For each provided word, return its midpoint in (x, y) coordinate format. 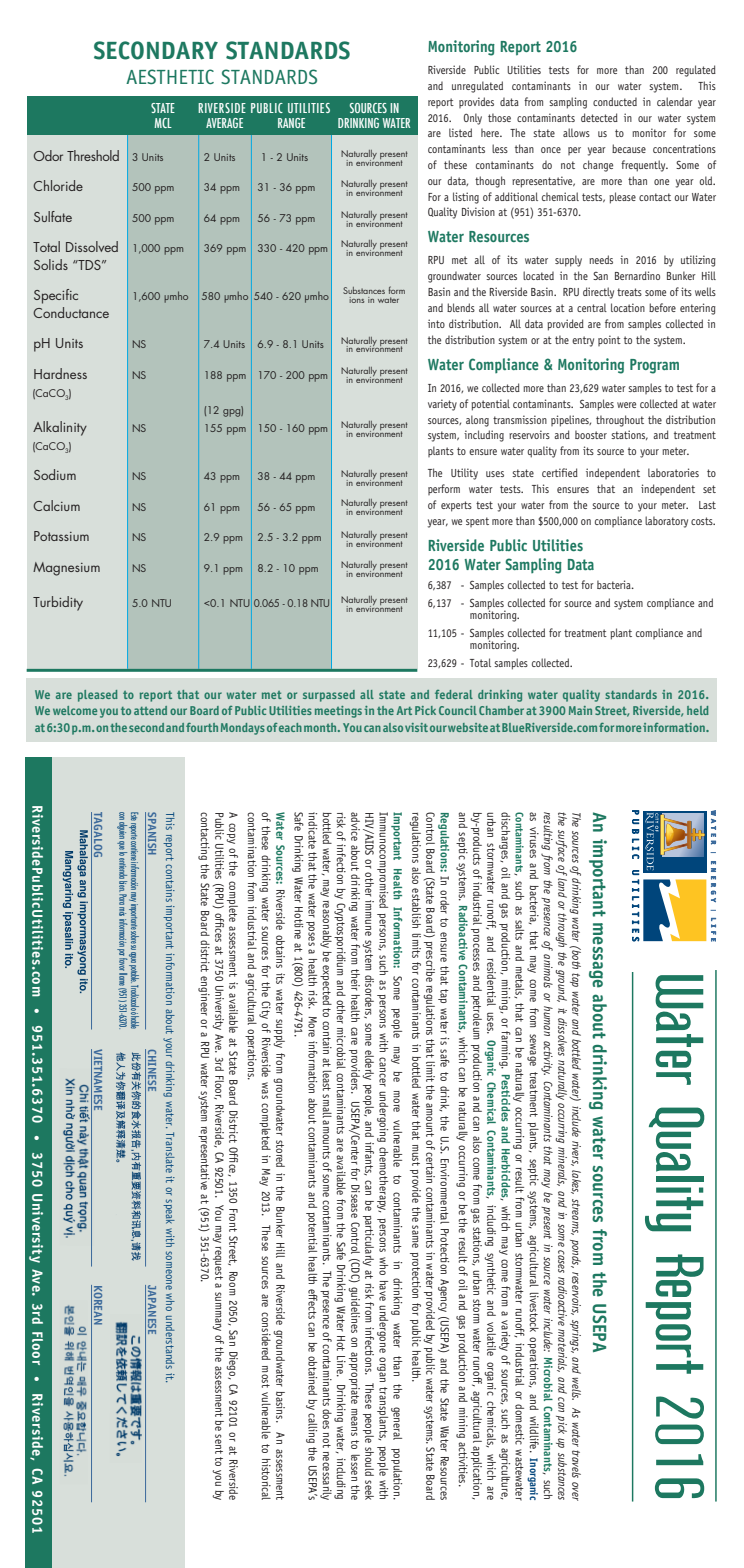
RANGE (291, 123)
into (436, 323)
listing (466, 198)
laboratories (673, 472)
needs (601, 259)
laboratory (666, 522)
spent (477, 522)
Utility (464, 474)
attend (150, 710)
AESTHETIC (170, 76)
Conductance (71, 312)
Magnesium (66, 569)
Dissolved (92, 246)
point (609, 340)
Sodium (55, 474)
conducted (615, 101)
